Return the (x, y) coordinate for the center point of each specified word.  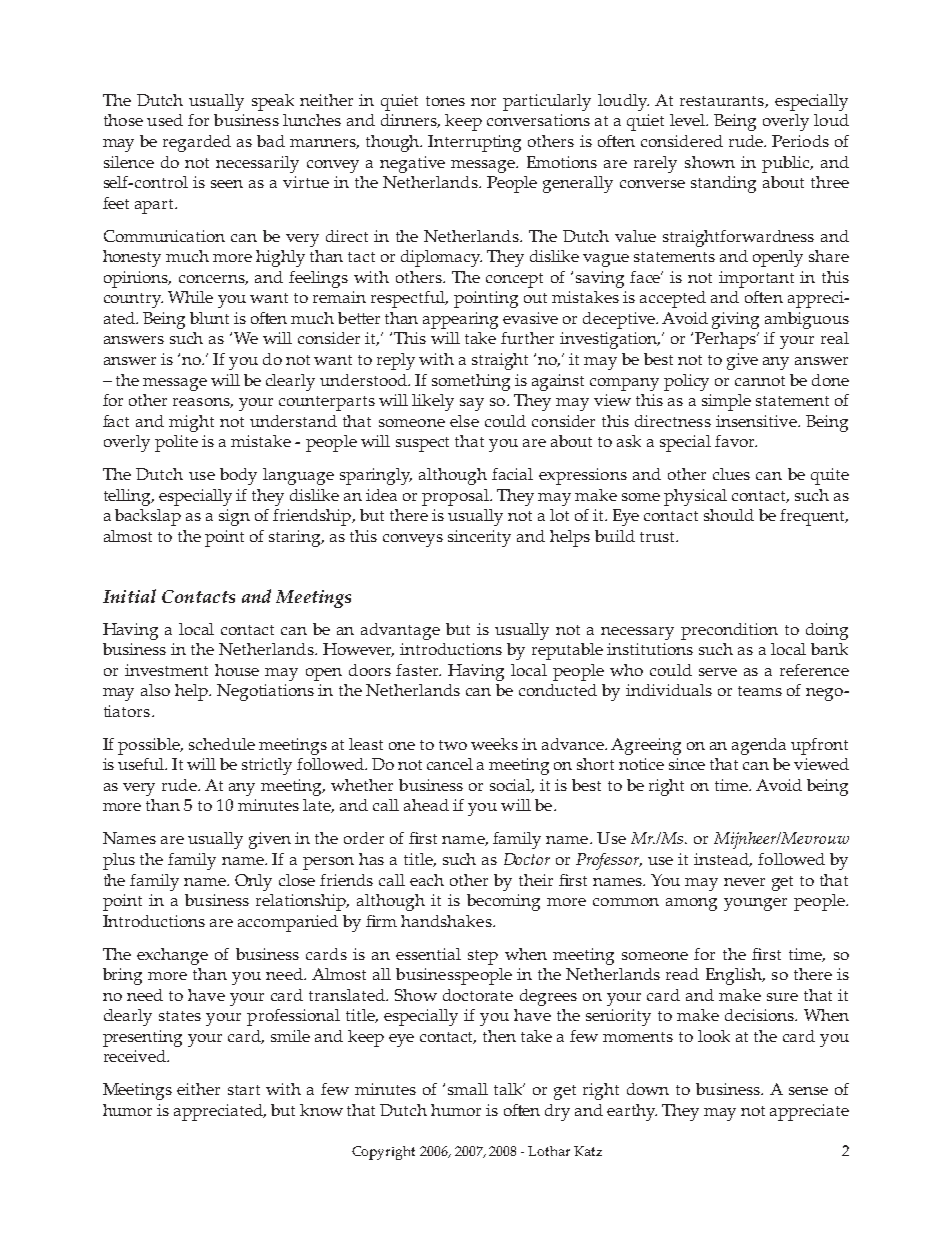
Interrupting (474, 143)
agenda (759, 746)
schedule (222, 744)
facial (512, 474)
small (468, 1089)
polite (176, 443)
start (244, 1090)
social (512, 786)
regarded (197, 143)
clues (731, 474)
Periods (800, 141)
